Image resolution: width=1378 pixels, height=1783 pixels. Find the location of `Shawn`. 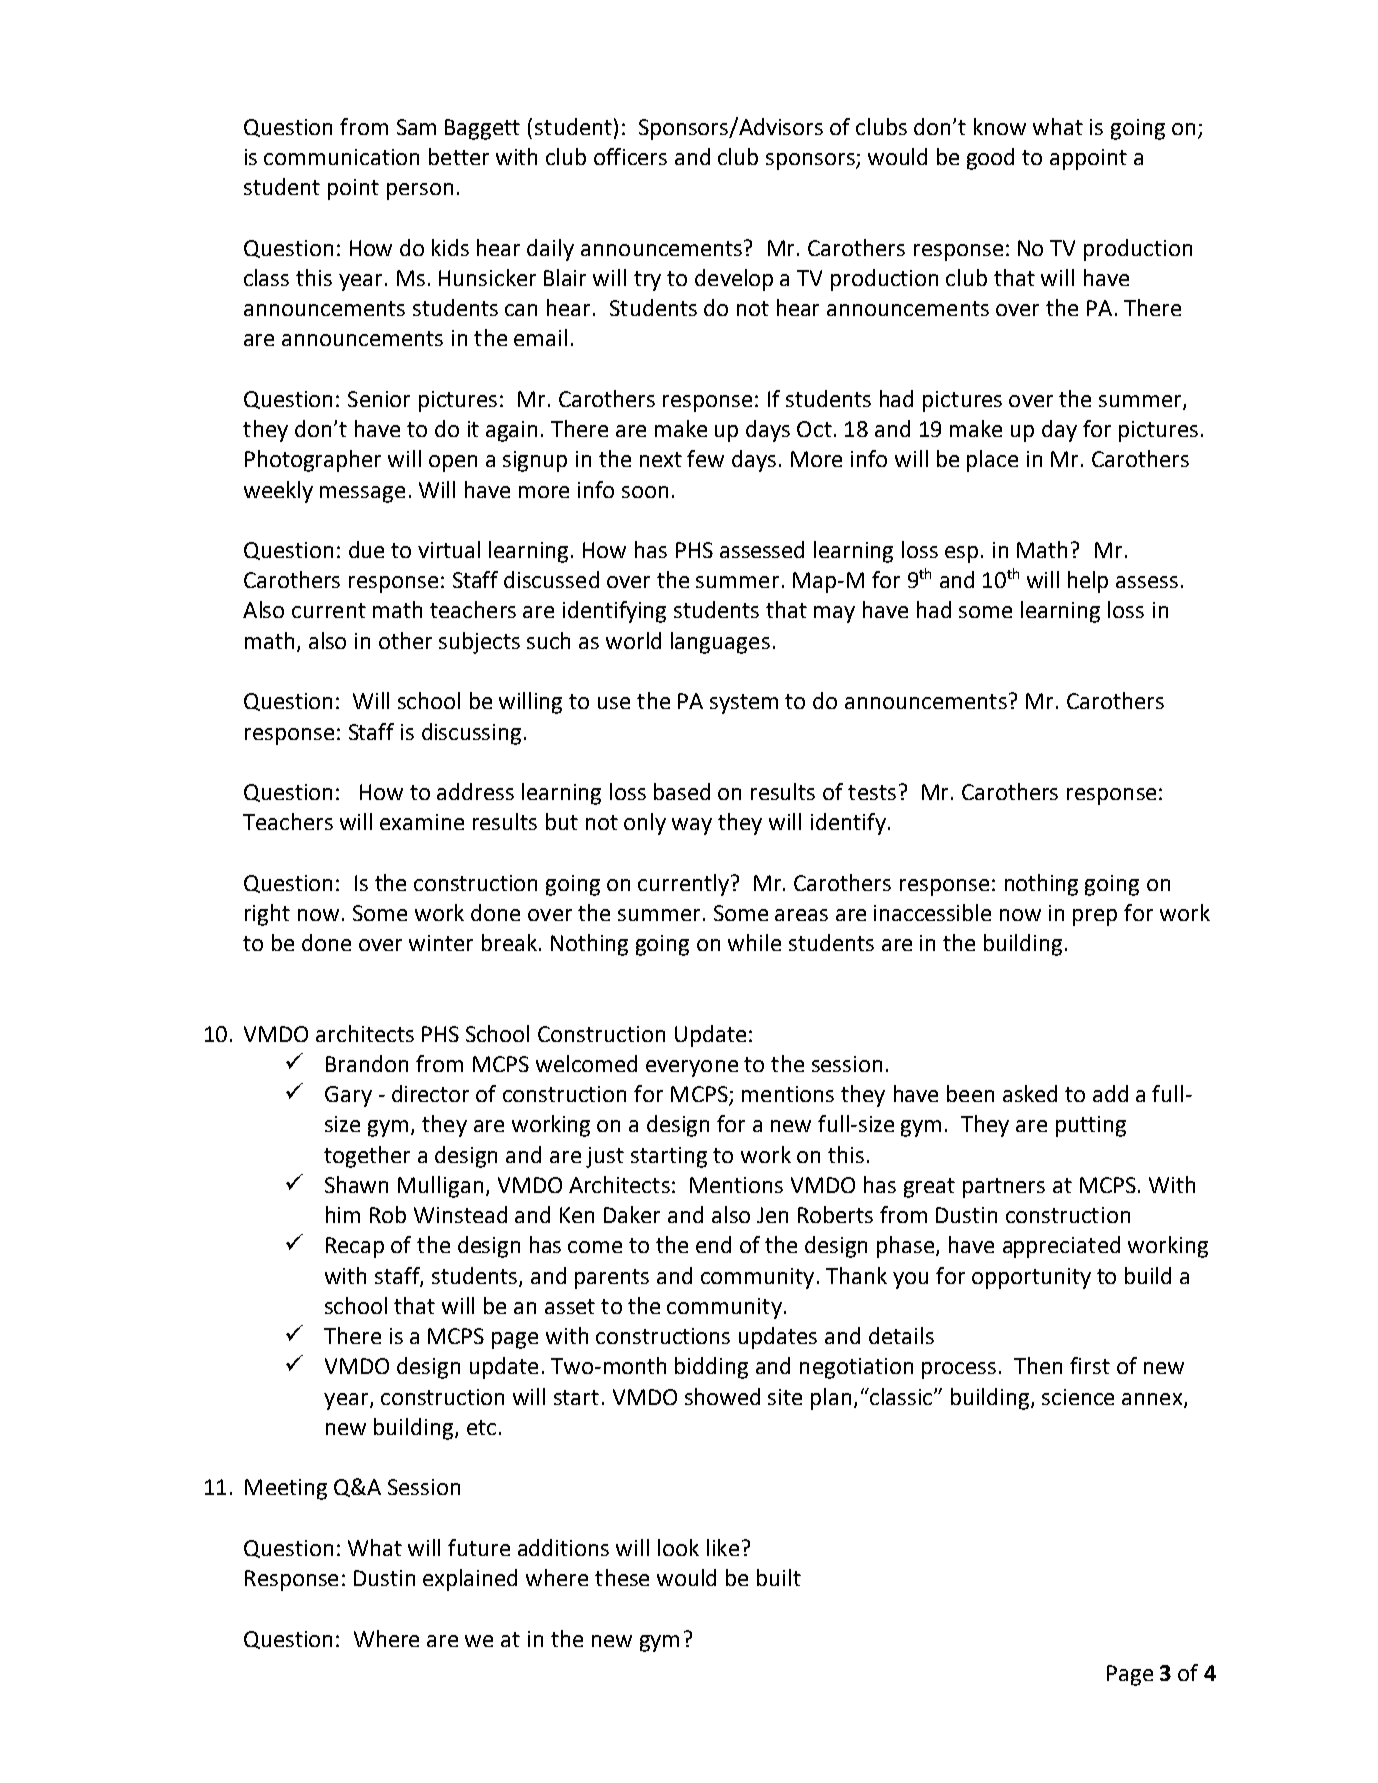

Shawn is located at coordinates (356, 1184).
